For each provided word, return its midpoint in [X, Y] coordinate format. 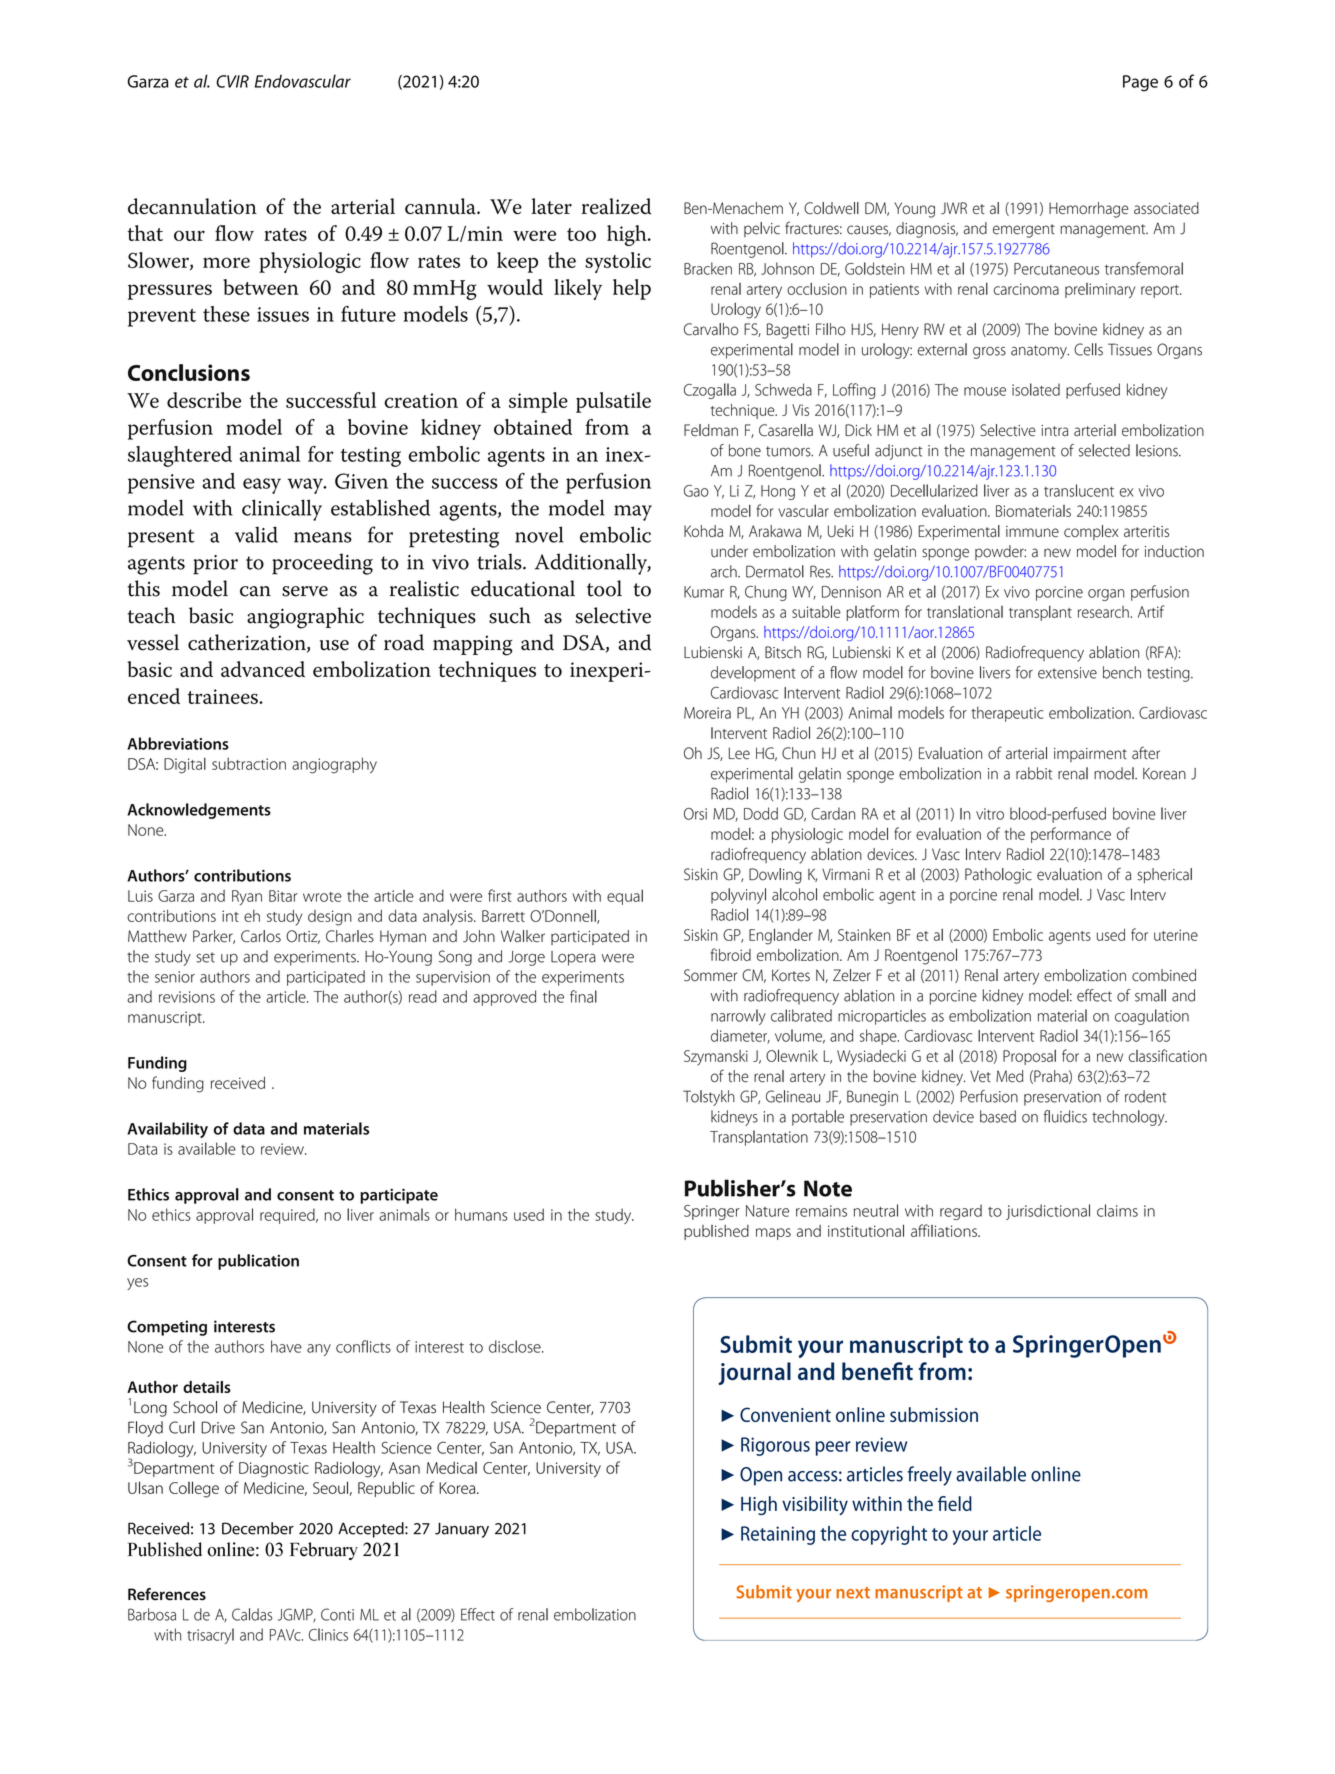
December [258, 1528]
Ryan [247, 897]
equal [625, 897]
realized [616, 206]
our [189, 235]
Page [1140, 83]
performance [1071, 835]
